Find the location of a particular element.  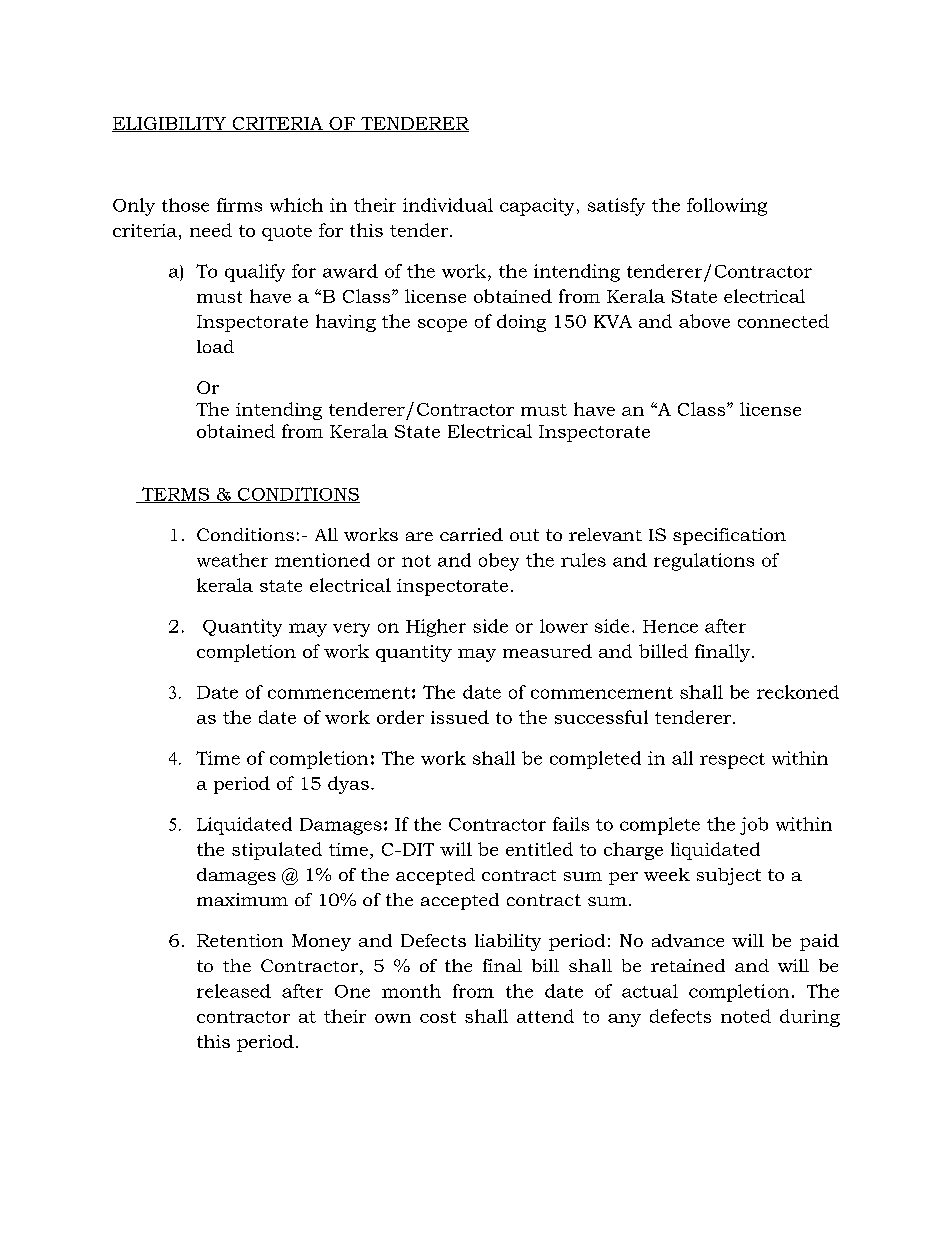

scope is located at coordinates (442, 325).
